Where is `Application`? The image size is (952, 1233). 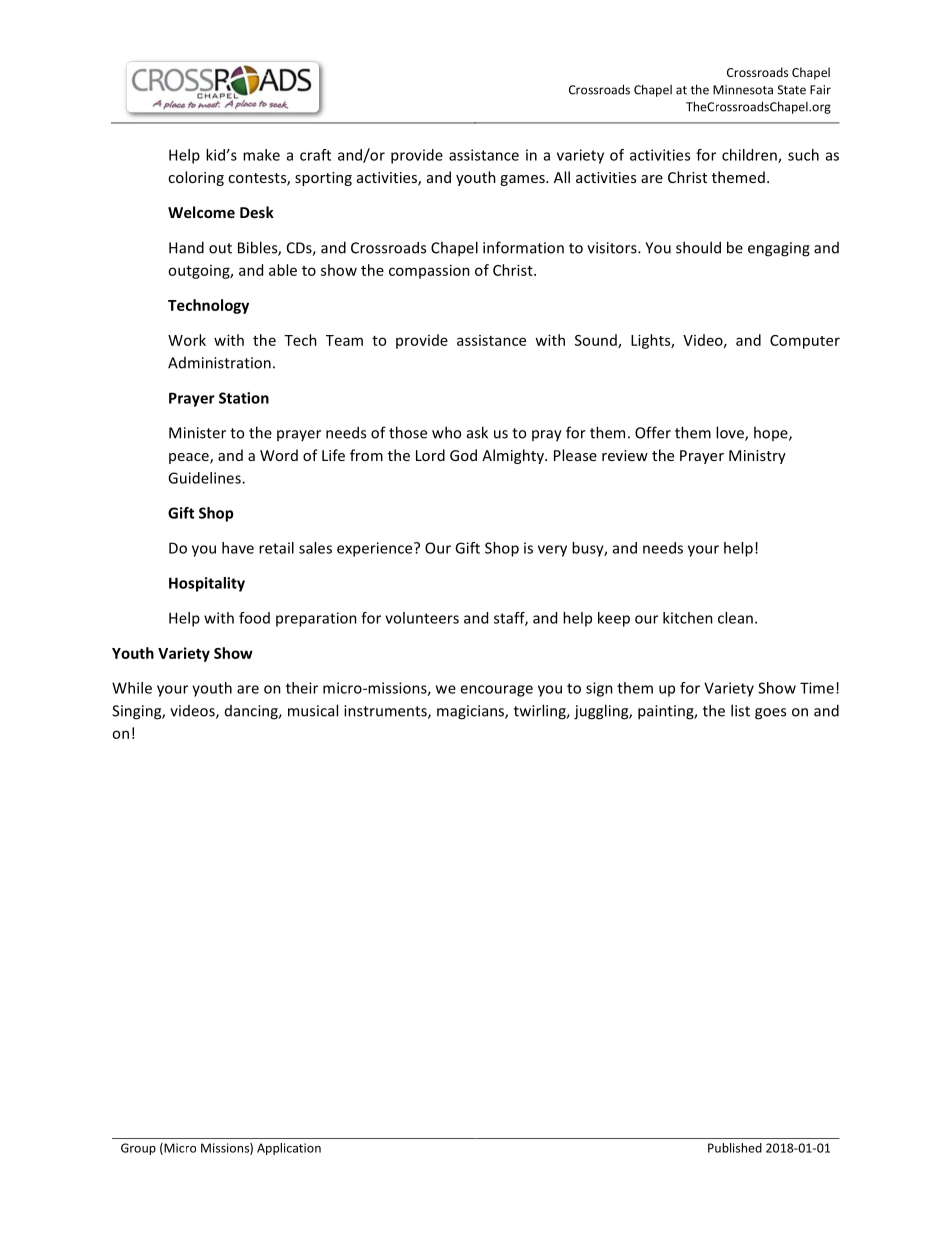 Application is located at coordinates (289, 1149).
